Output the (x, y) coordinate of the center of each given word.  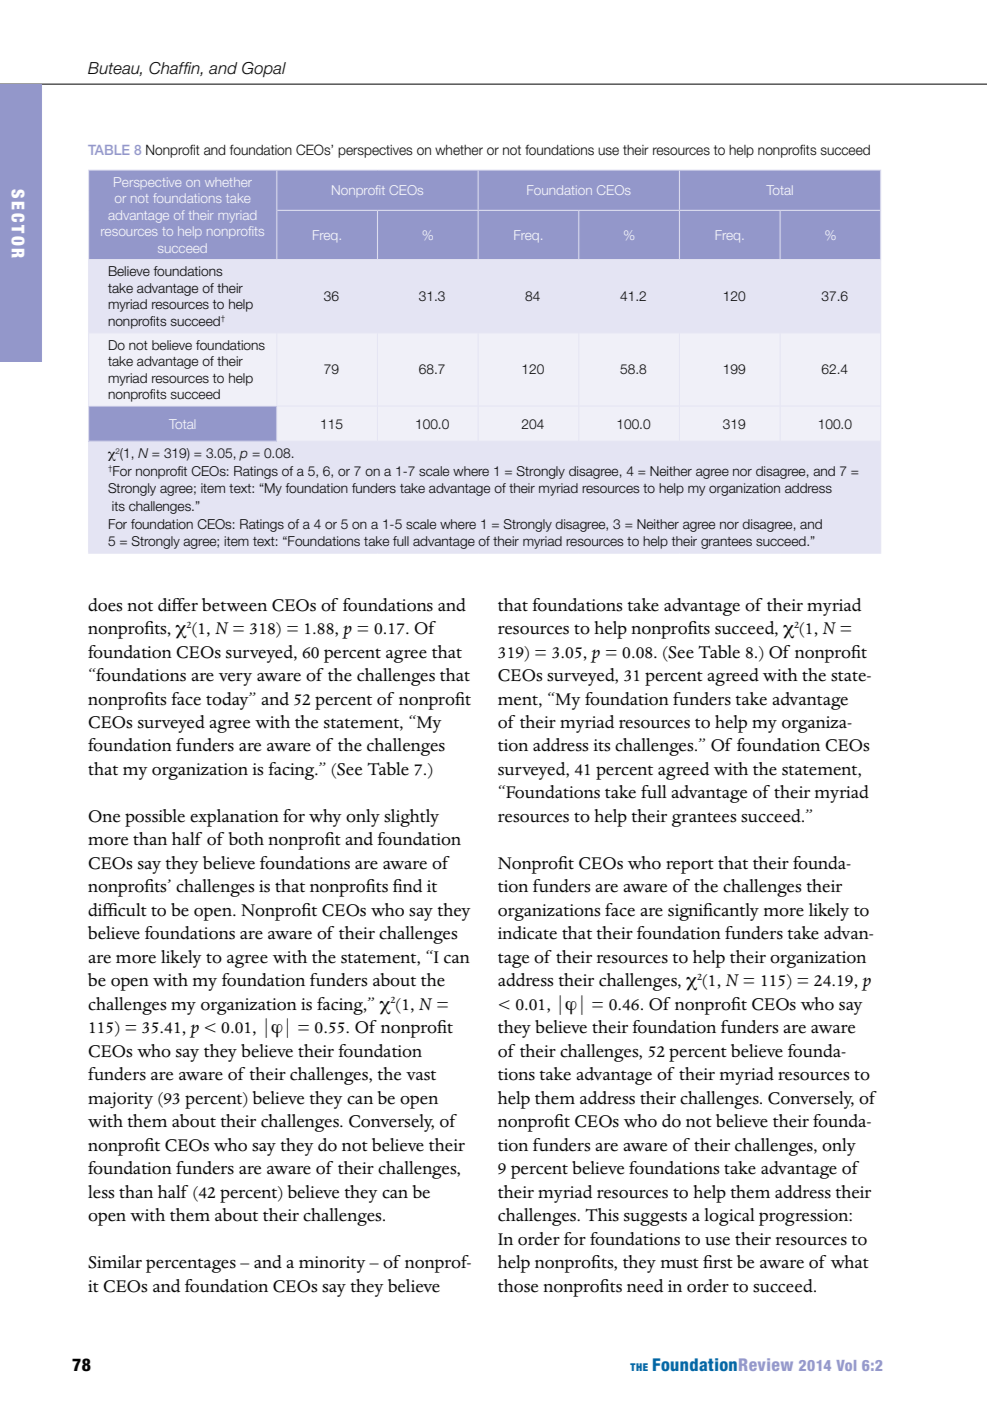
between (234, 605)
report (690, 866)
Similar (115, 1262)
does (105, 605)
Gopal (264, 69)
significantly (713, 912)
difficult (117, 910)
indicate (527, 933)
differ (178, 605)
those (518, 1286)
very (235, 679)
